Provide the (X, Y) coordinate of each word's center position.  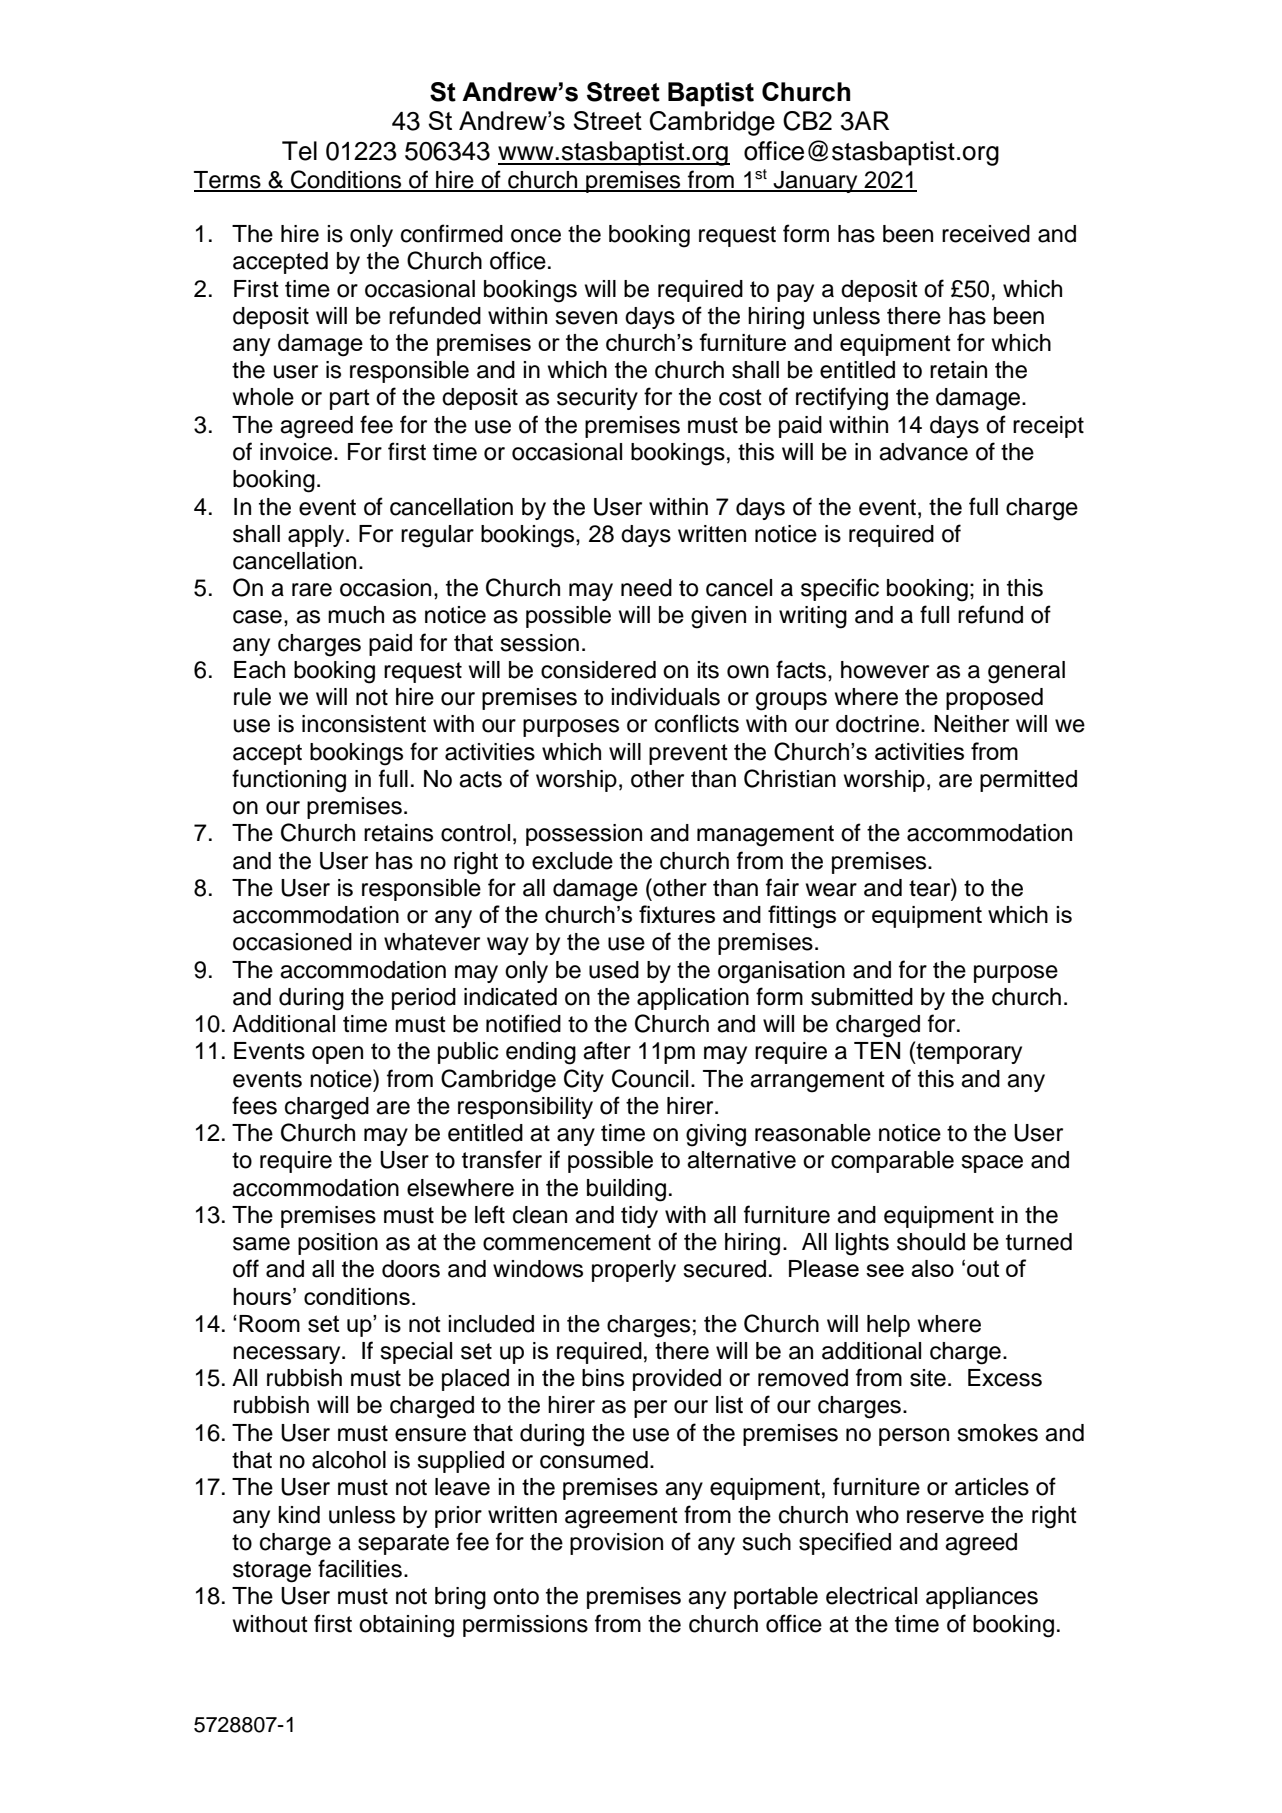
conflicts (697, 723)
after (607, 1050)
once (536, 236)
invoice (296, 452)
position (338, 1244)
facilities (360, 1568)
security (597, 399)
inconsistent (364, 724)
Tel (299, 151)
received (986, 234)
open (337, 1055)
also (932, 1268)
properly (634, 1271)
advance (923, 452)
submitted (862, 997)
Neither (971, 724)
